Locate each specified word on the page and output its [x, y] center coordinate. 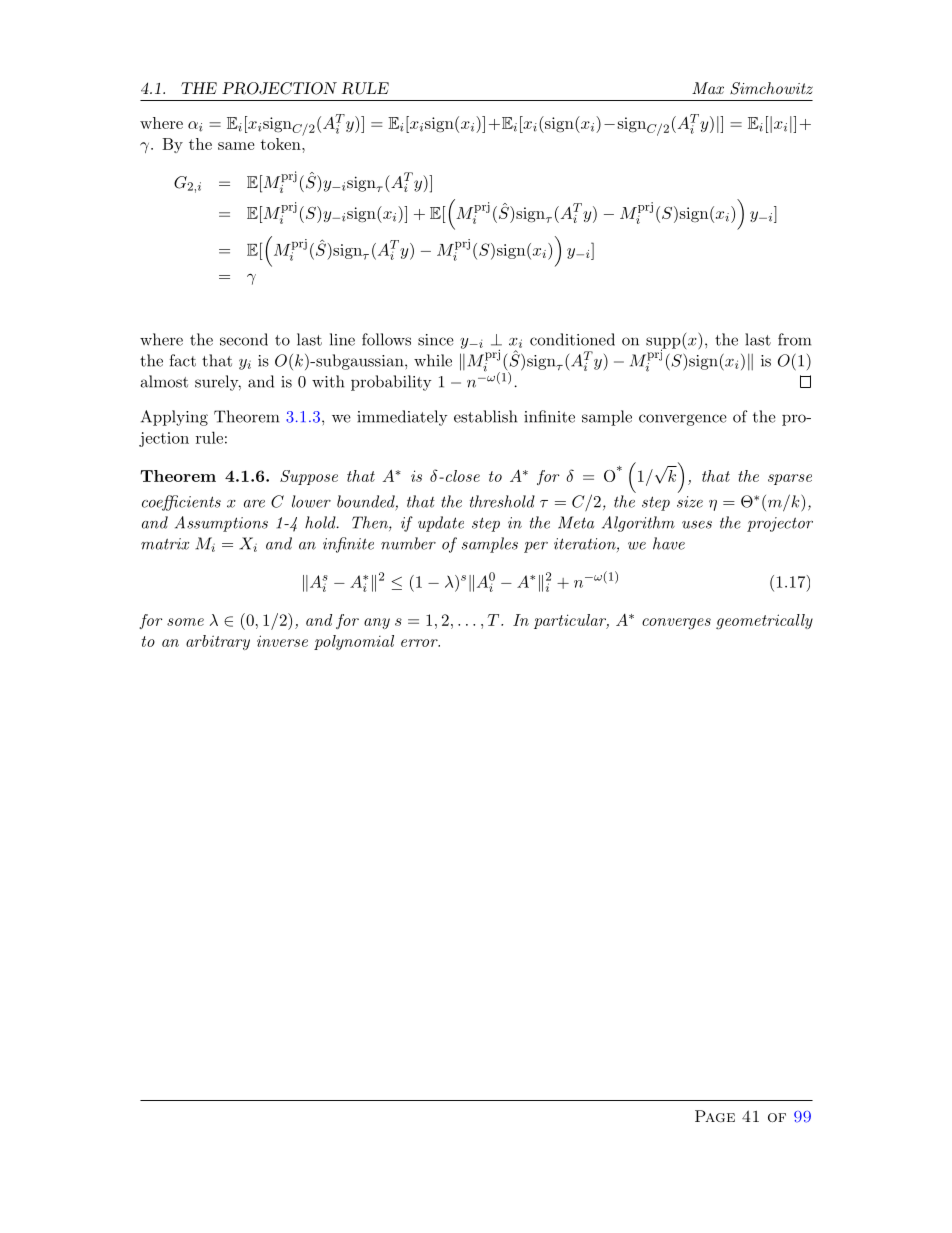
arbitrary [218, 642]
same [236, 146]
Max [708, 88]
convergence [683, 420]
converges [676, 624]
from [794, 339]
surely [218, 383]
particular [571, 621]
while [433, 360]
